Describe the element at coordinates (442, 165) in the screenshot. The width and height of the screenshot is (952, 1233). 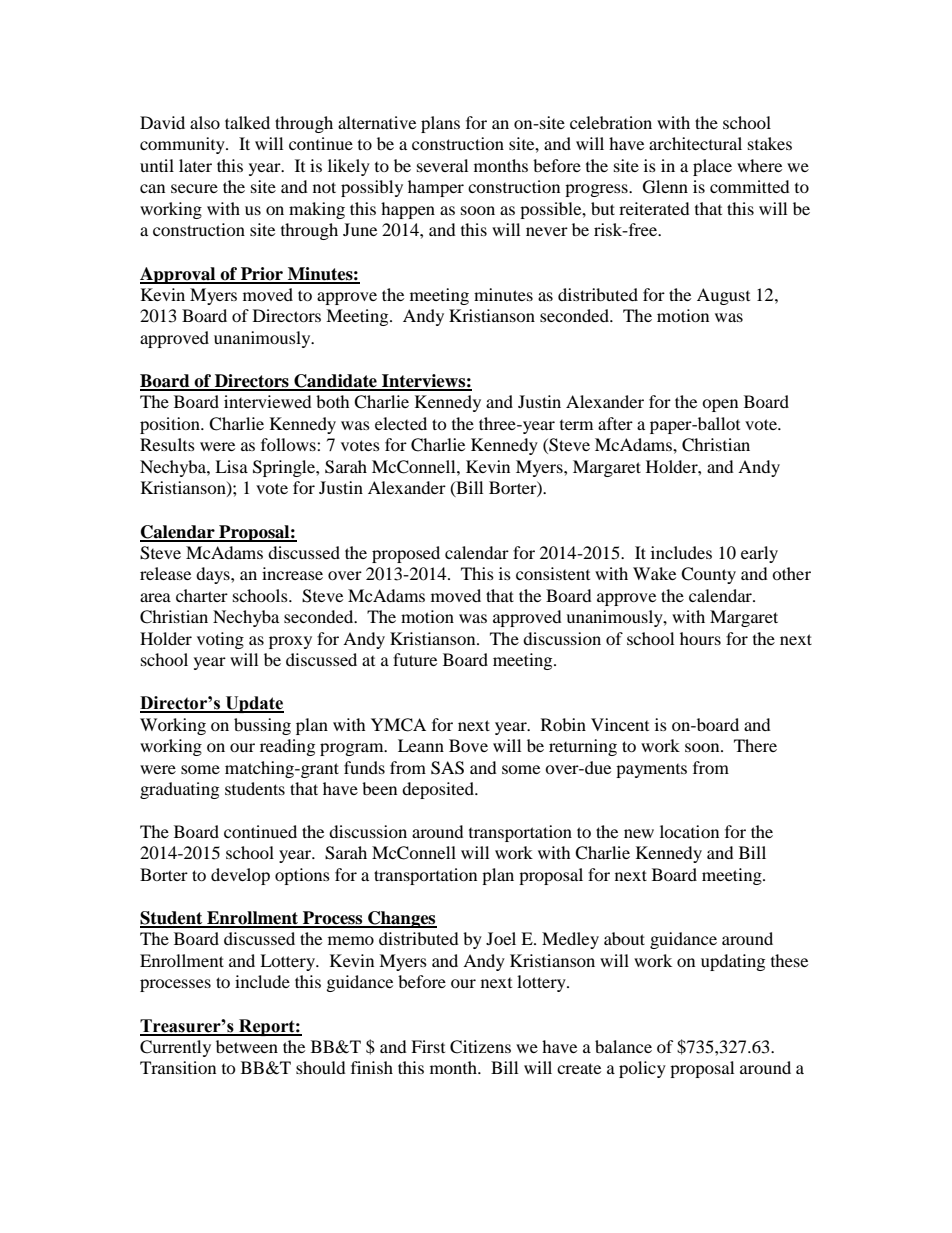
I see `several` at that location.
